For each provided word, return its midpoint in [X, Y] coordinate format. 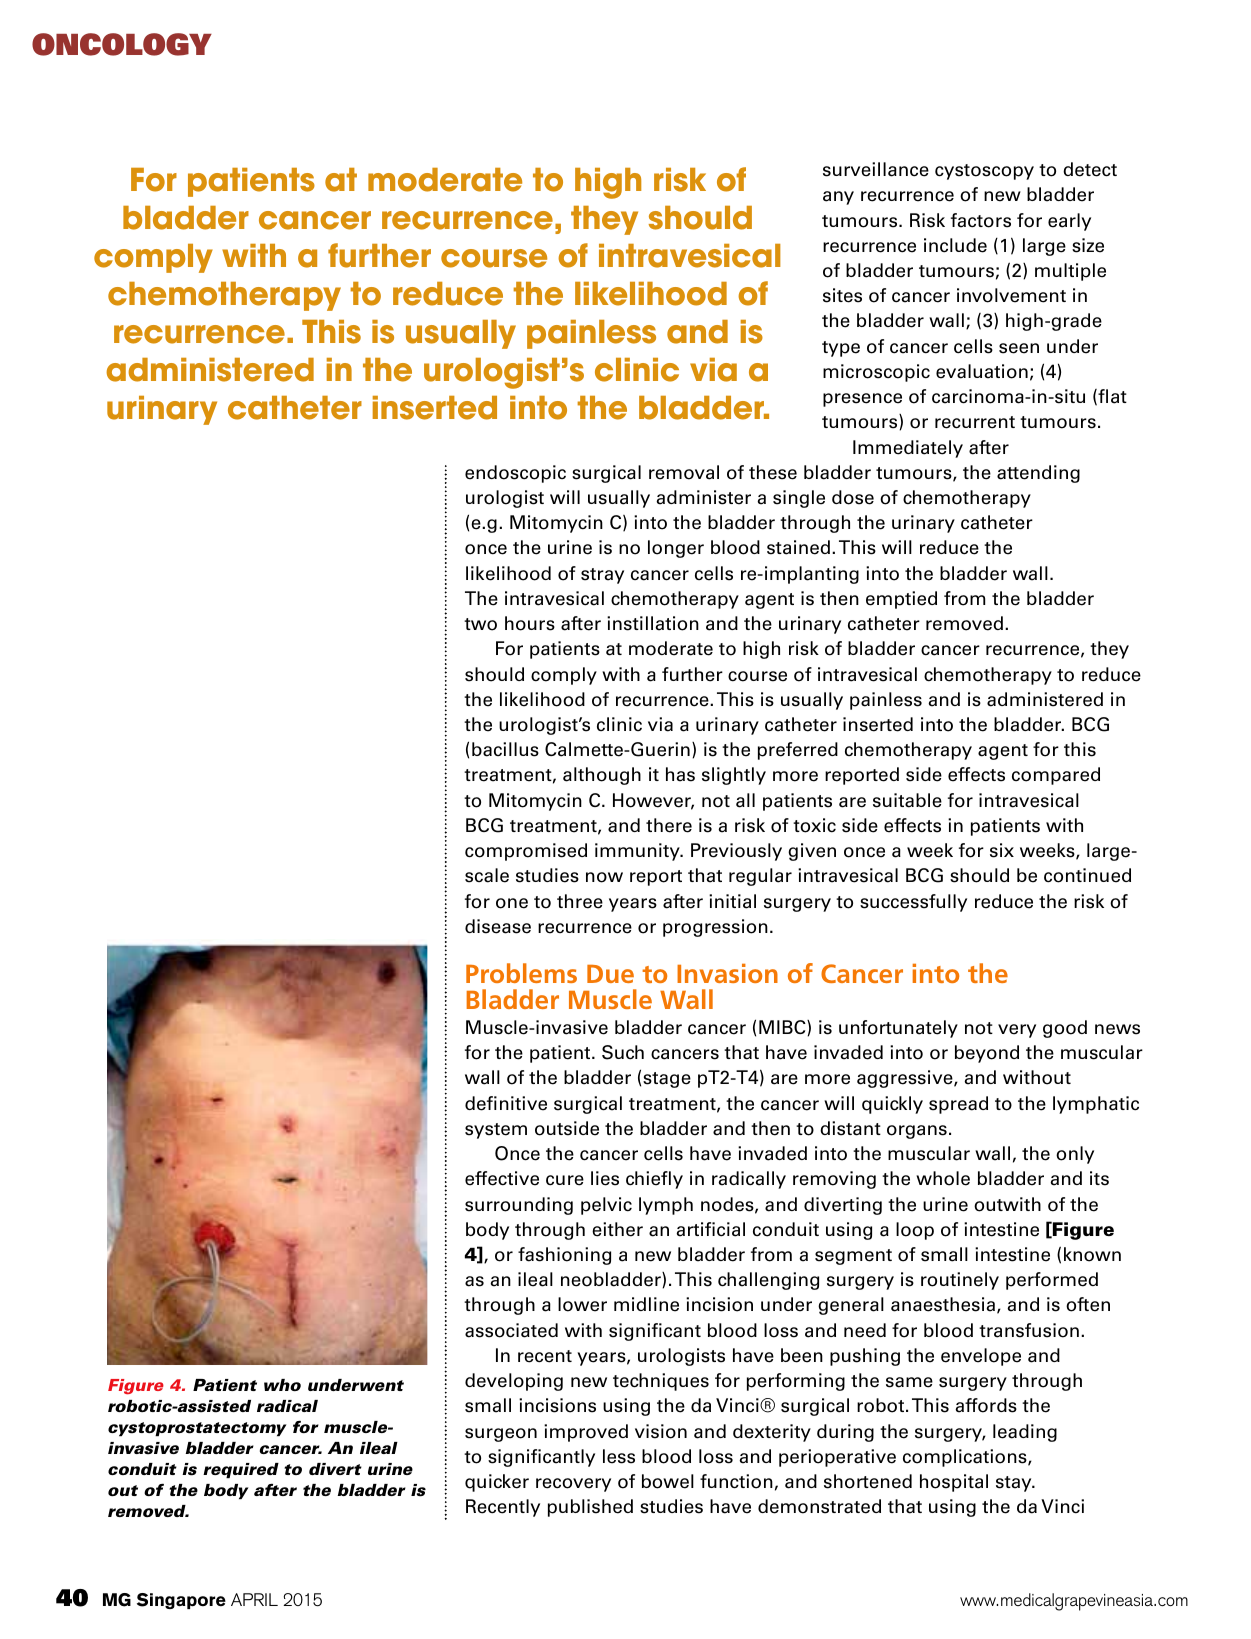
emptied [901, 600]
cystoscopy [984, 172]
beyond [987, 1054]
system [496, 1131]
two [480, 624]
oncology [122, 44]
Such [623, 1052]
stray [602, 576]
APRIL [254, 1599]
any [838, 198]
